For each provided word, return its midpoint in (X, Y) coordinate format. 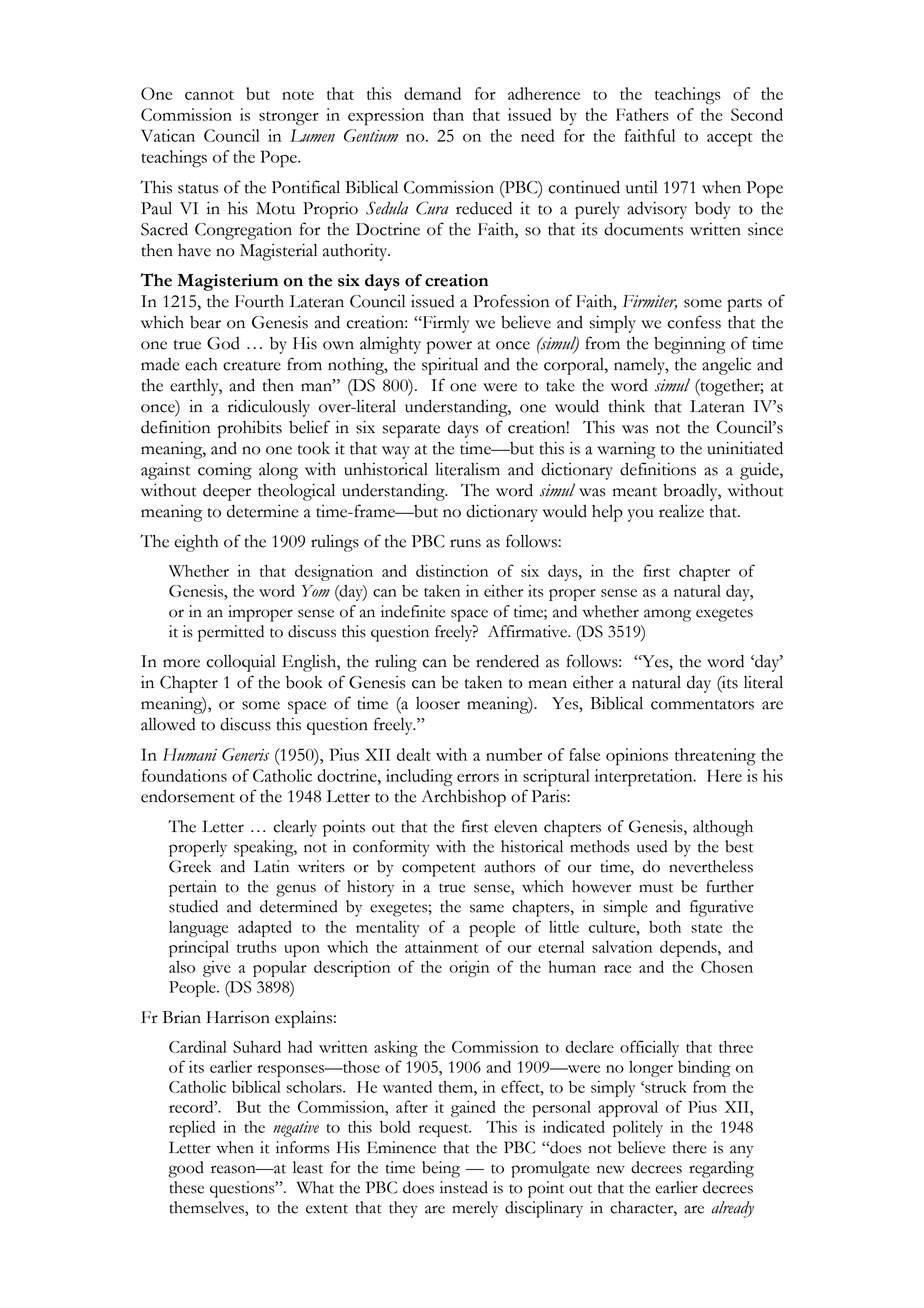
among (667, 615)
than (448, 114)
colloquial (241, 663)
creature (252, 366)
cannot (209, 95)
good (186, 1169)
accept (730, 139)
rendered (507, 661)
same (487, 908)
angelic (726, 366)
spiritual (450, 366)
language (198, 929)
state (706, 928)
